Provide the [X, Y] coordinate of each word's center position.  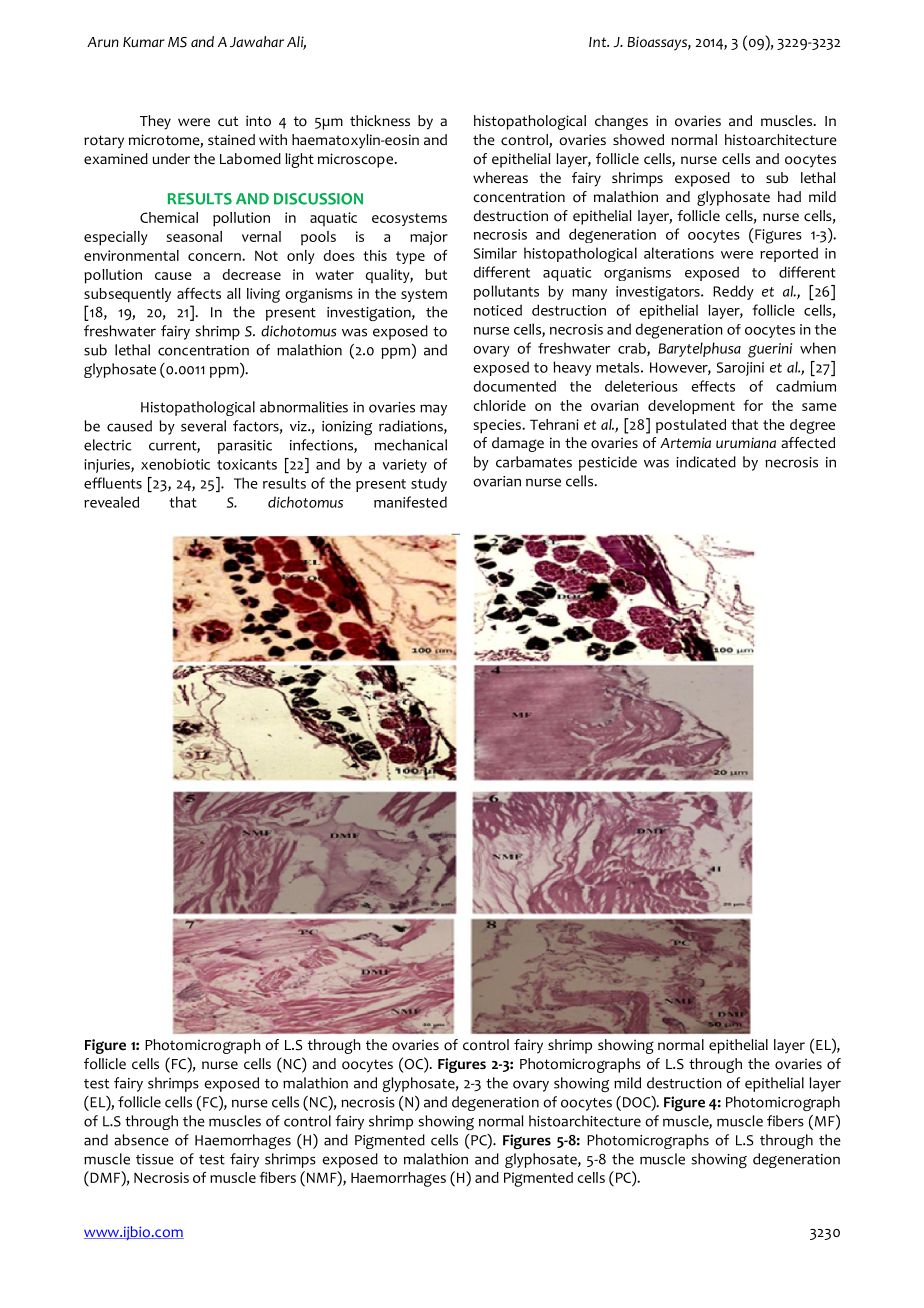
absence [141, 1140]
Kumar [144, 42]
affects [199, 293]
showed [638, 140]
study [429, 484]
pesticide [608, 463]
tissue [155, 1159]
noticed [498, 310]
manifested [410, 502]
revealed [111, 502]
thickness [380, 120]
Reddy [733, 292]
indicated [706, 462]
